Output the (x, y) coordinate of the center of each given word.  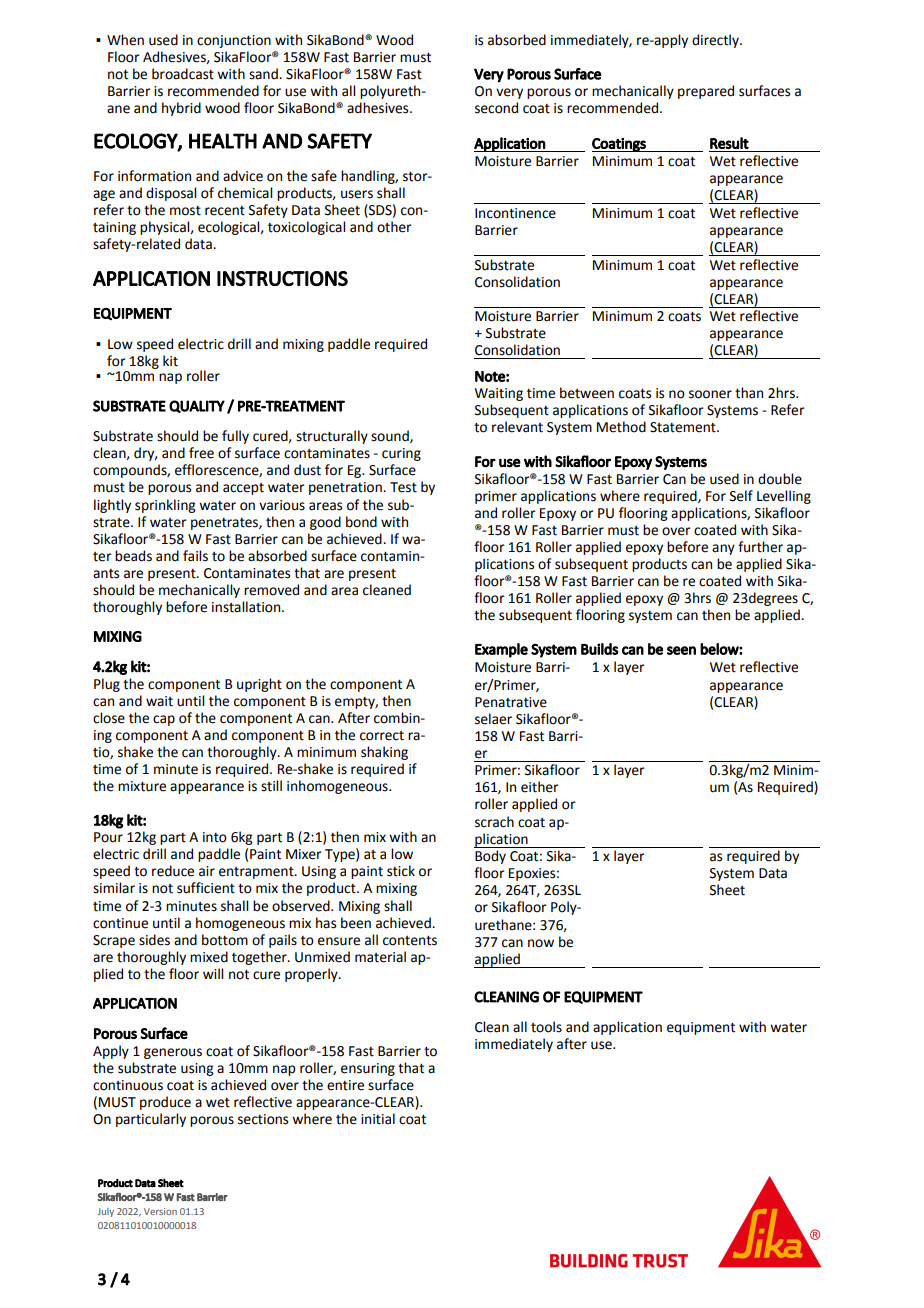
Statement (684, 427)
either (540, 787)
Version (160, 1211)
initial (378, 1119)
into (215, 837)
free (201, 453)
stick (401, 871)
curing (401, 454)
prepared (706, 92)
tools (546, 1027)
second (496, 108)
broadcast (183, 74)
